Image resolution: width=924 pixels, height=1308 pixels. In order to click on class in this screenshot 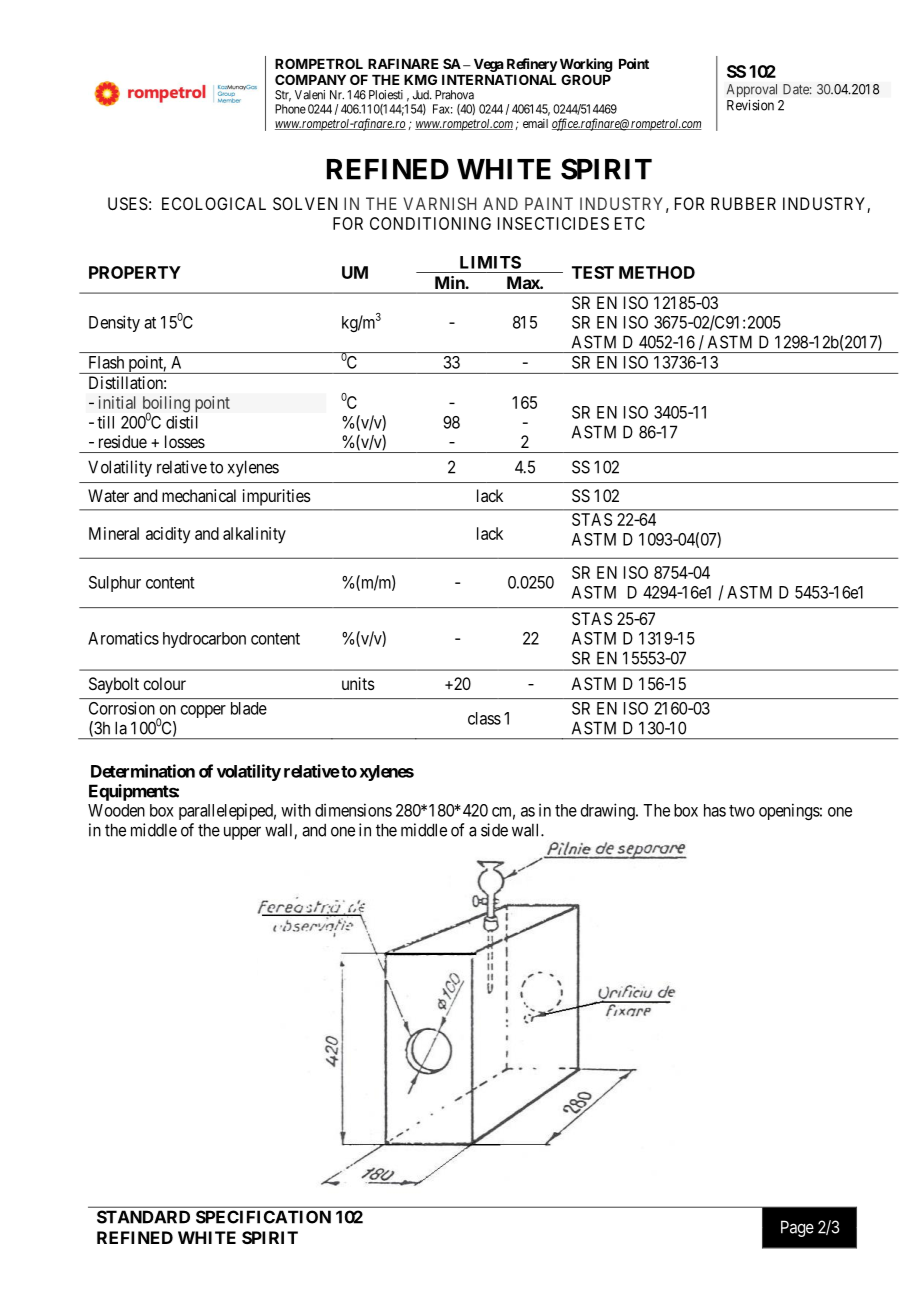, I will do `click(484, 718)`.
